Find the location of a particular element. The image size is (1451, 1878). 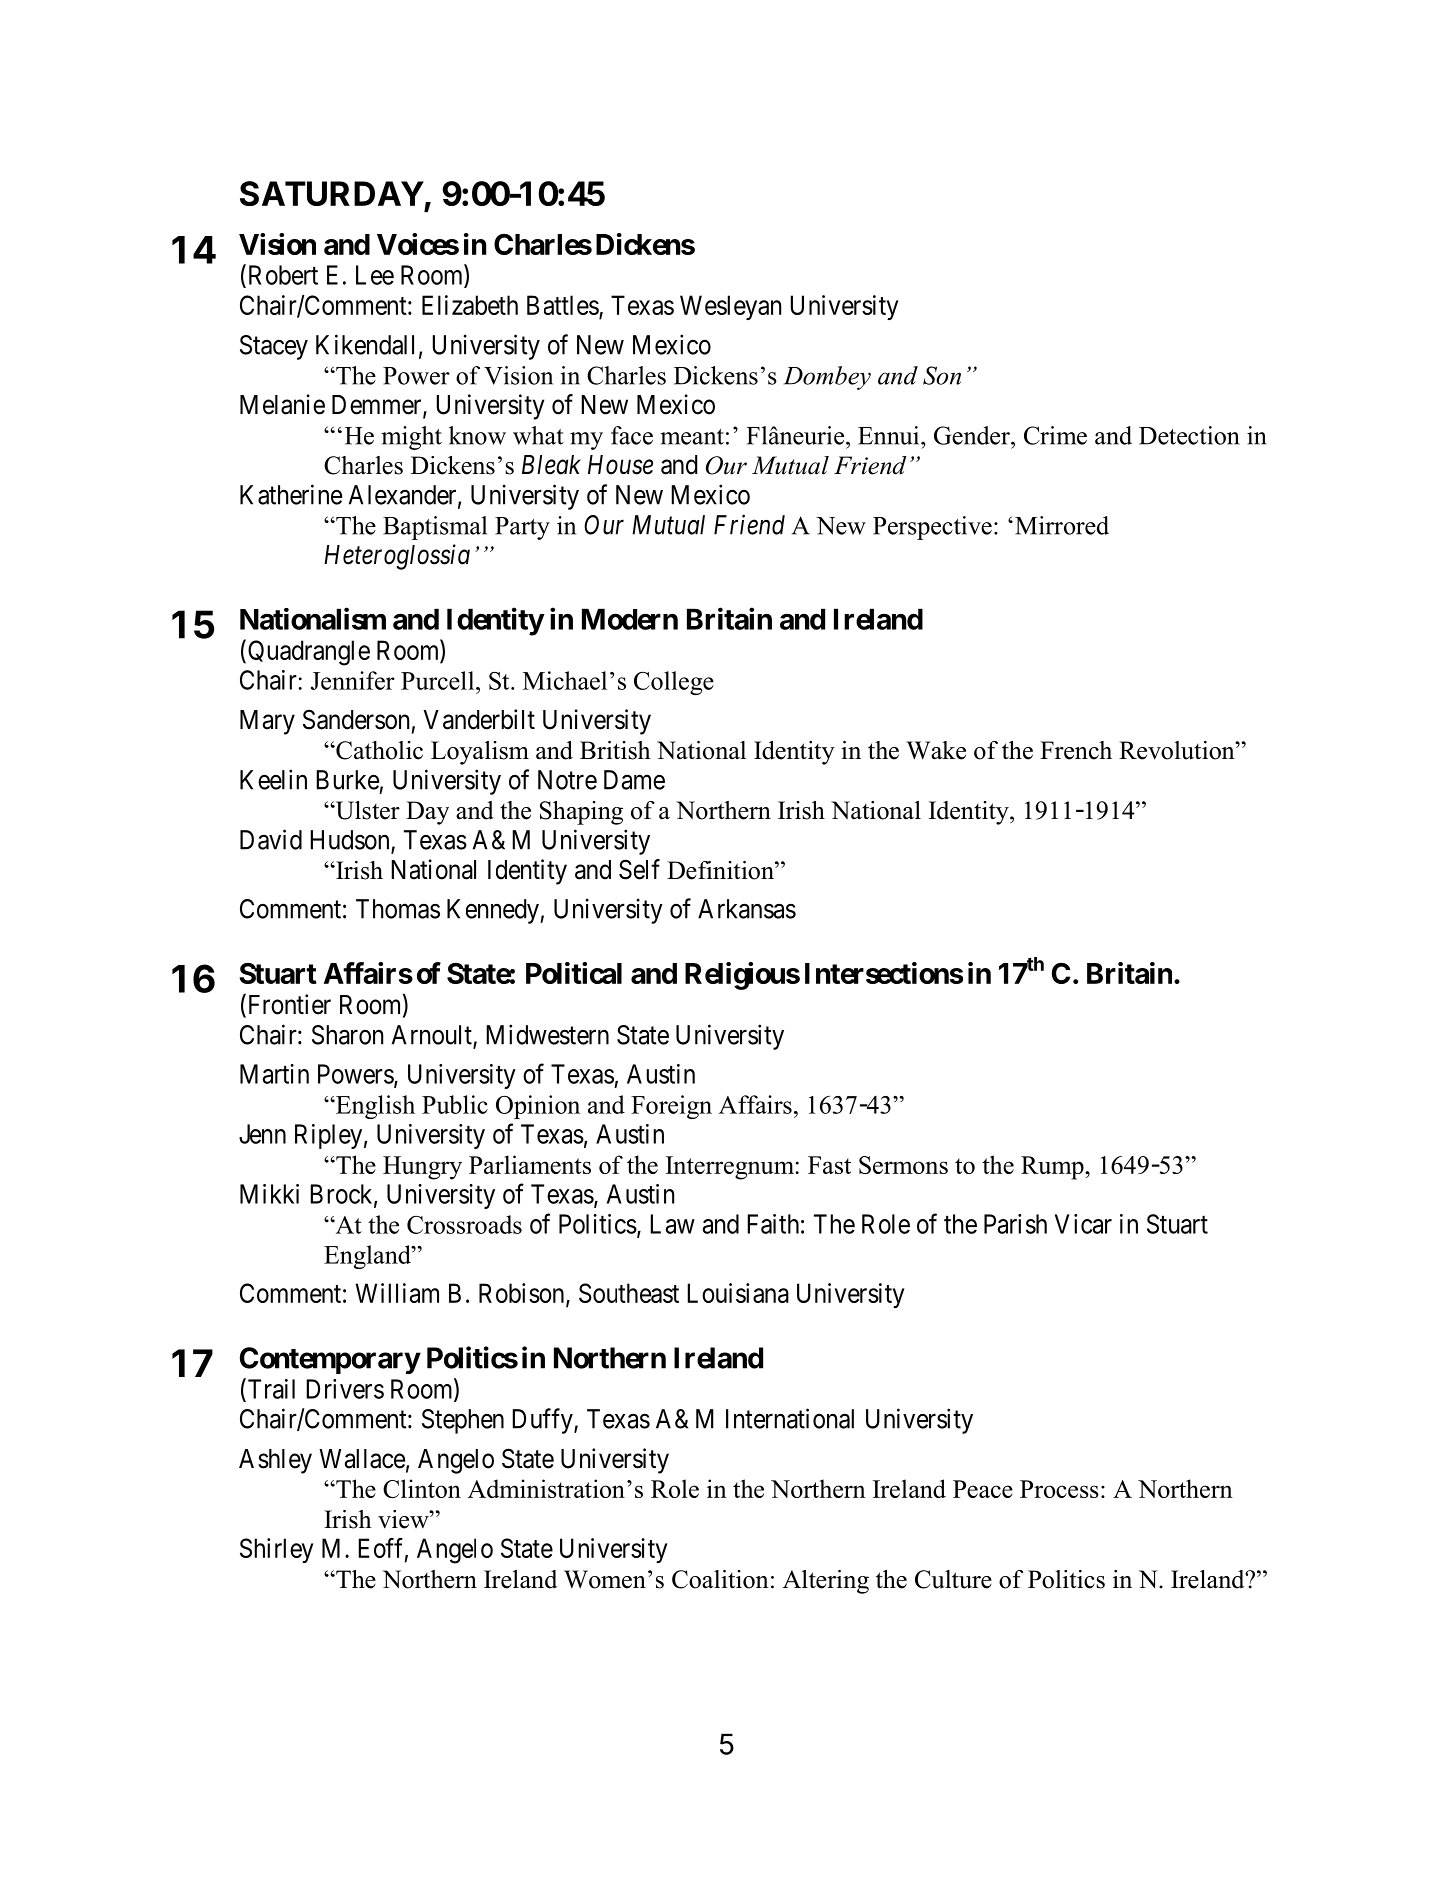

Baptismal is located at coordinates (435, 528).
